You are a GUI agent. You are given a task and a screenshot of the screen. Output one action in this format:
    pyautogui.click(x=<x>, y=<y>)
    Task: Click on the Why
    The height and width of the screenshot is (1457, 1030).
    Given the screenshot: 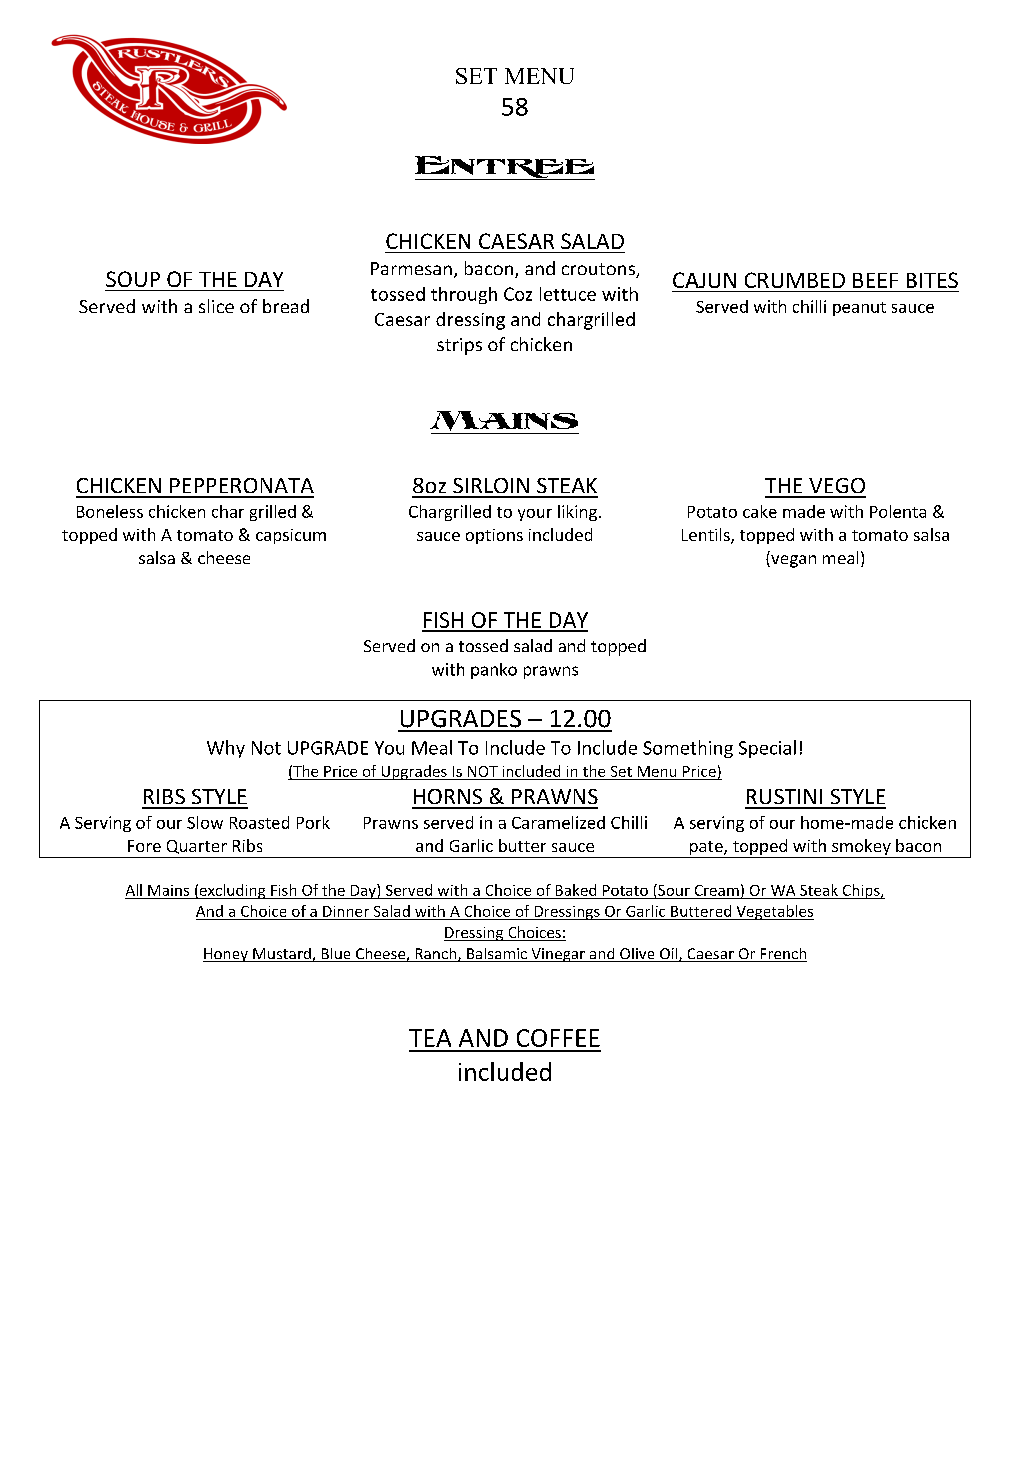 What is the action you would take?
    pyautogui.click(x=226, y=749)
